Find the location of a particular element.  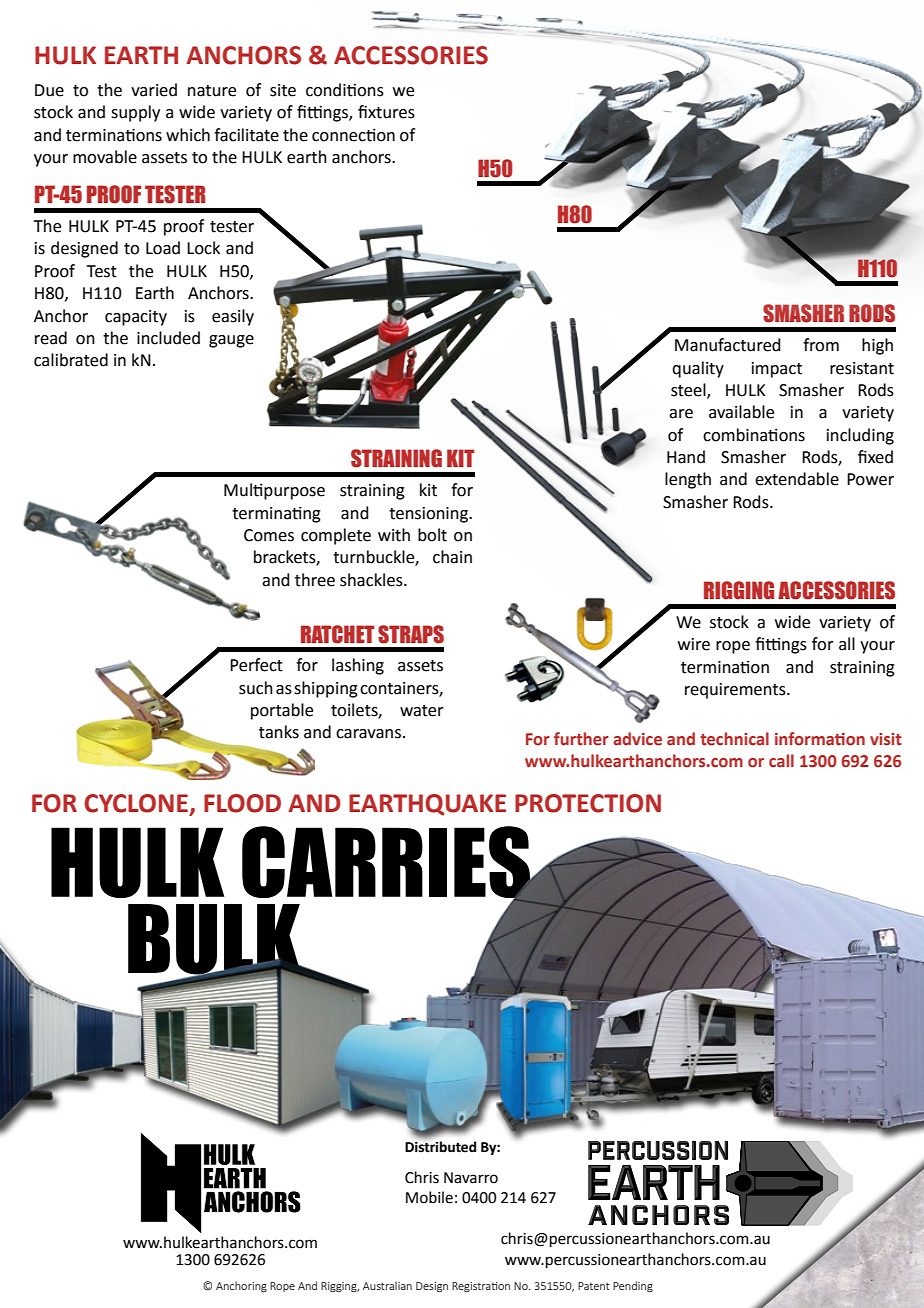

FLOOD is located at coordinates (242, 803).
